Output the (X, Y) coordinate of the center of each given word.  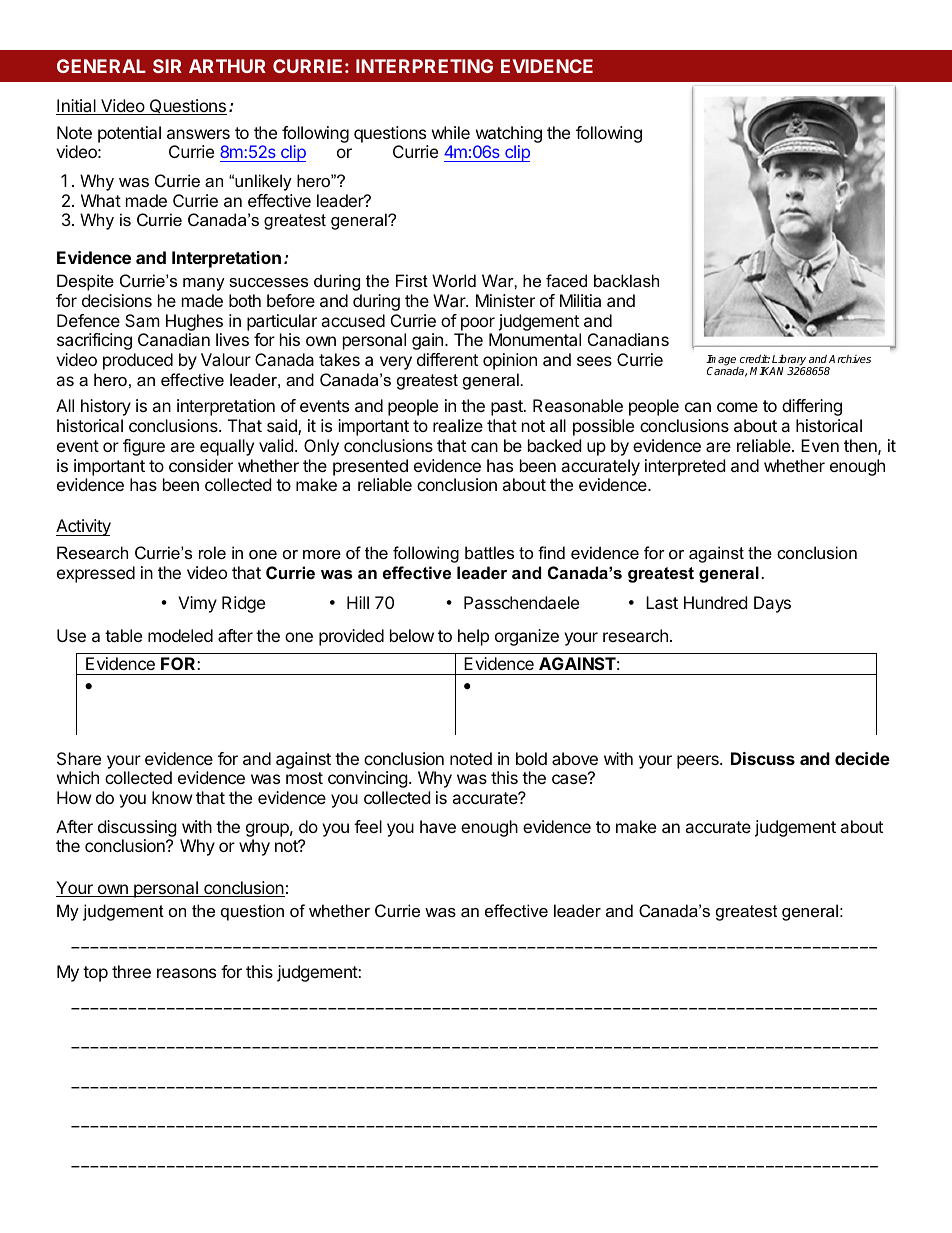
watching (509, 134)
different (447, 359)
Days (772, 604)
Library (790, 361)
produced (138, 361)
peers (699, 762)
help (473, 637)
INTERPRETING (424, 66)
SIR (167, 66)
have (438, 826)
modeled (180, 635)
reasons (186, 973)
